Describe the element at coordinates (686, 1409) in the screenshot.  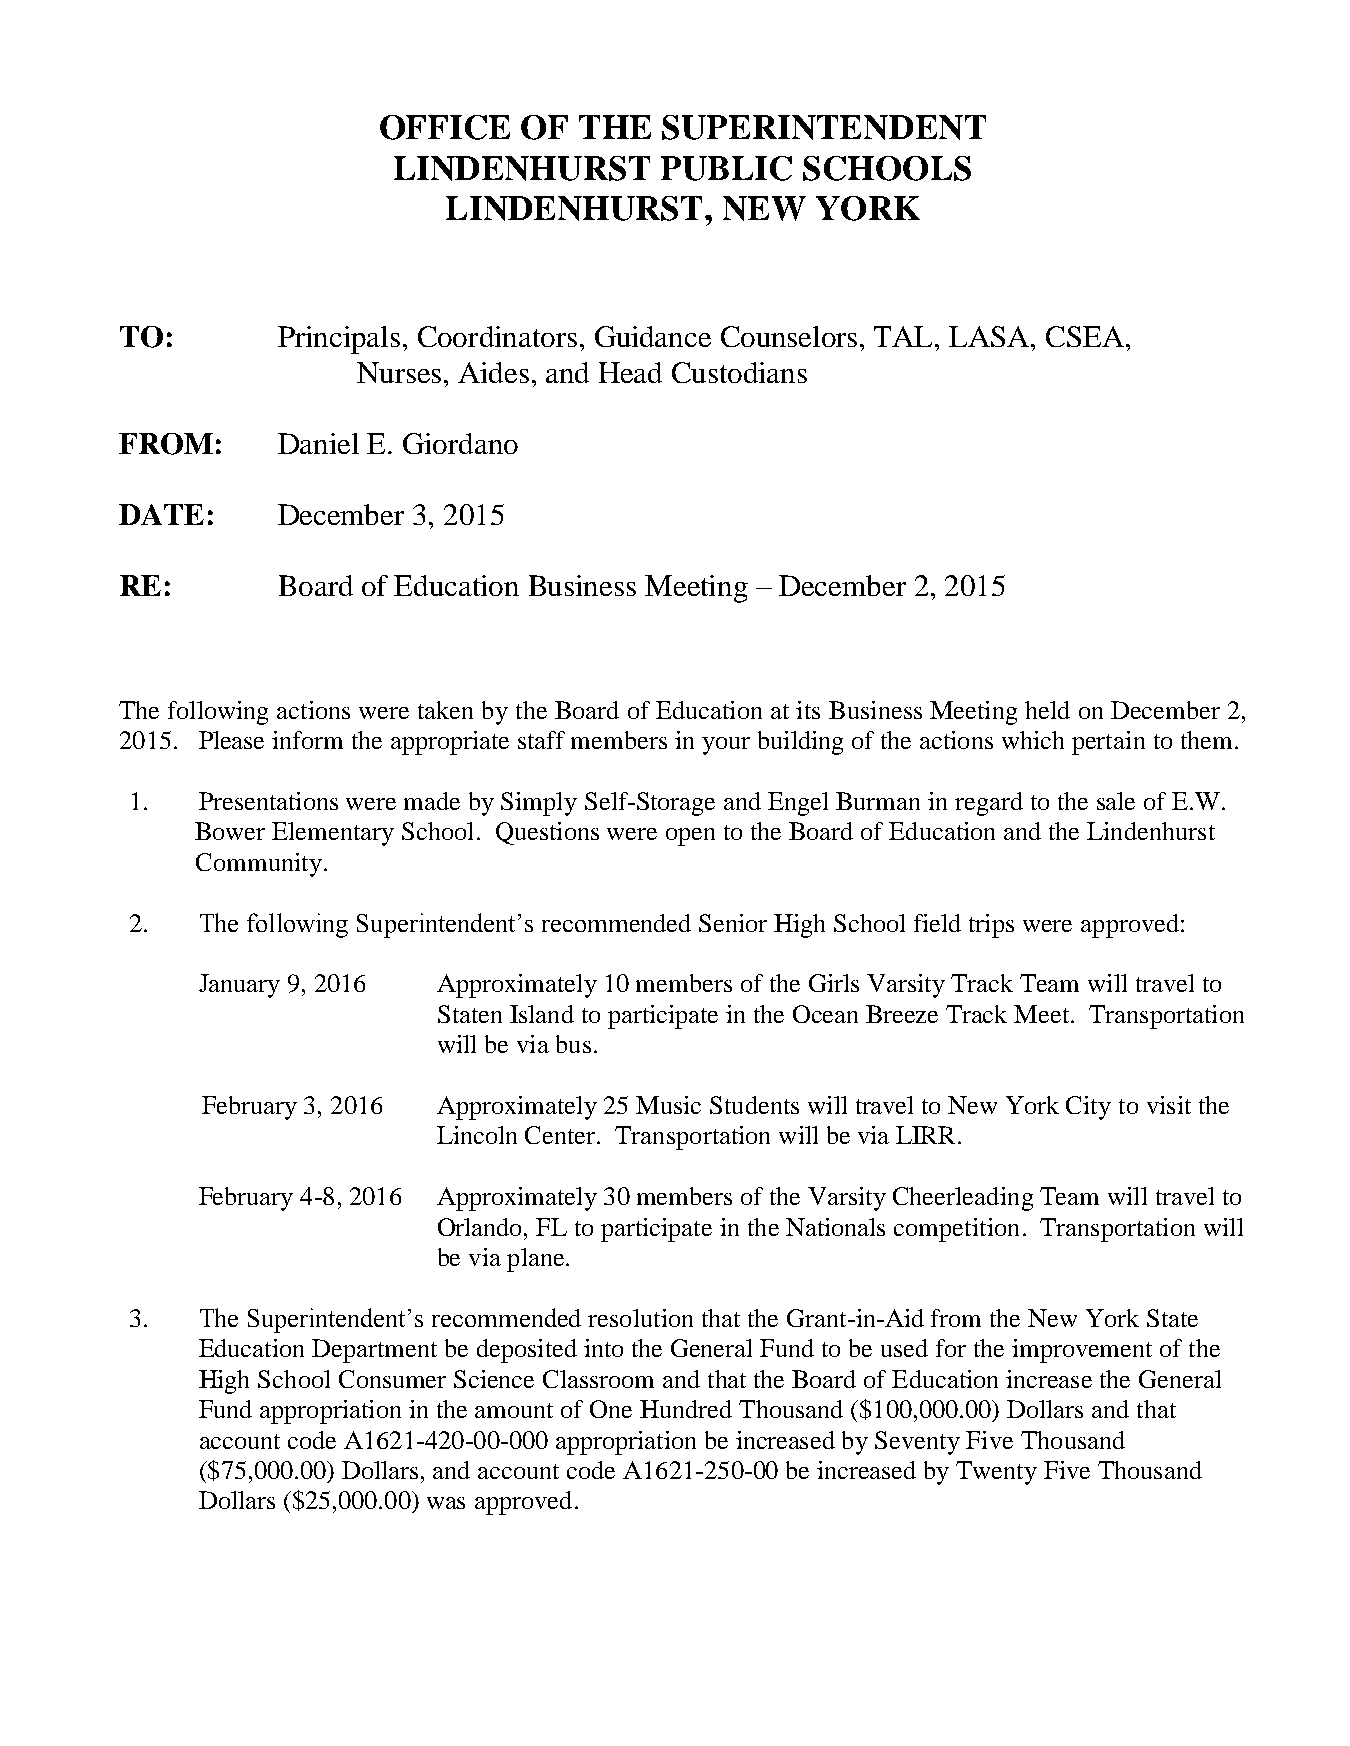
I see `Hundred` at that location.
